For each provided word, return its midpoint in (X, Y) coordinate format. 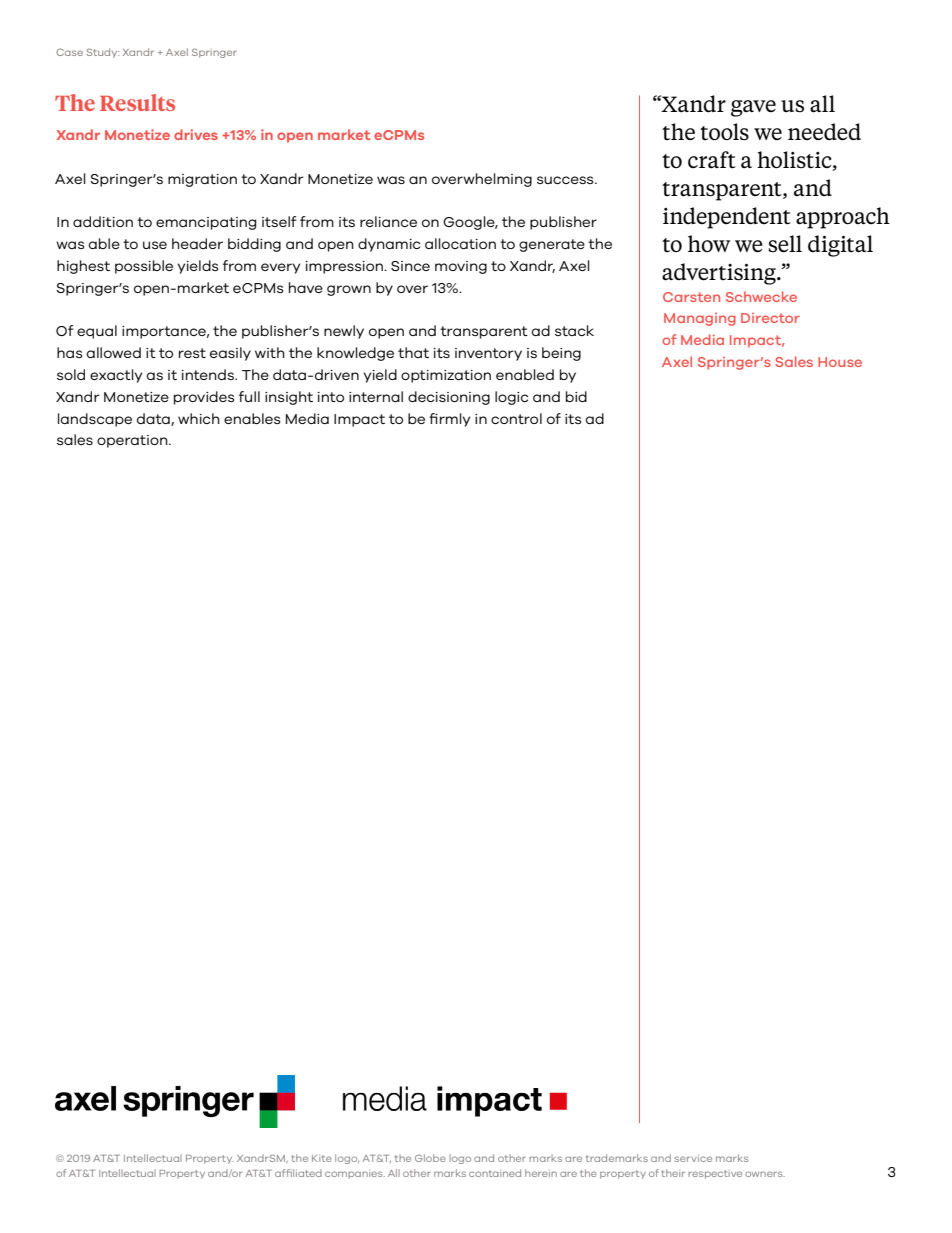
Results (137, 102)
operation (133, 441)
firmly (449, 420)
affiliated (298, 1173)
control (516, 418)
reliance (388, 221)
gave (753, 108)
